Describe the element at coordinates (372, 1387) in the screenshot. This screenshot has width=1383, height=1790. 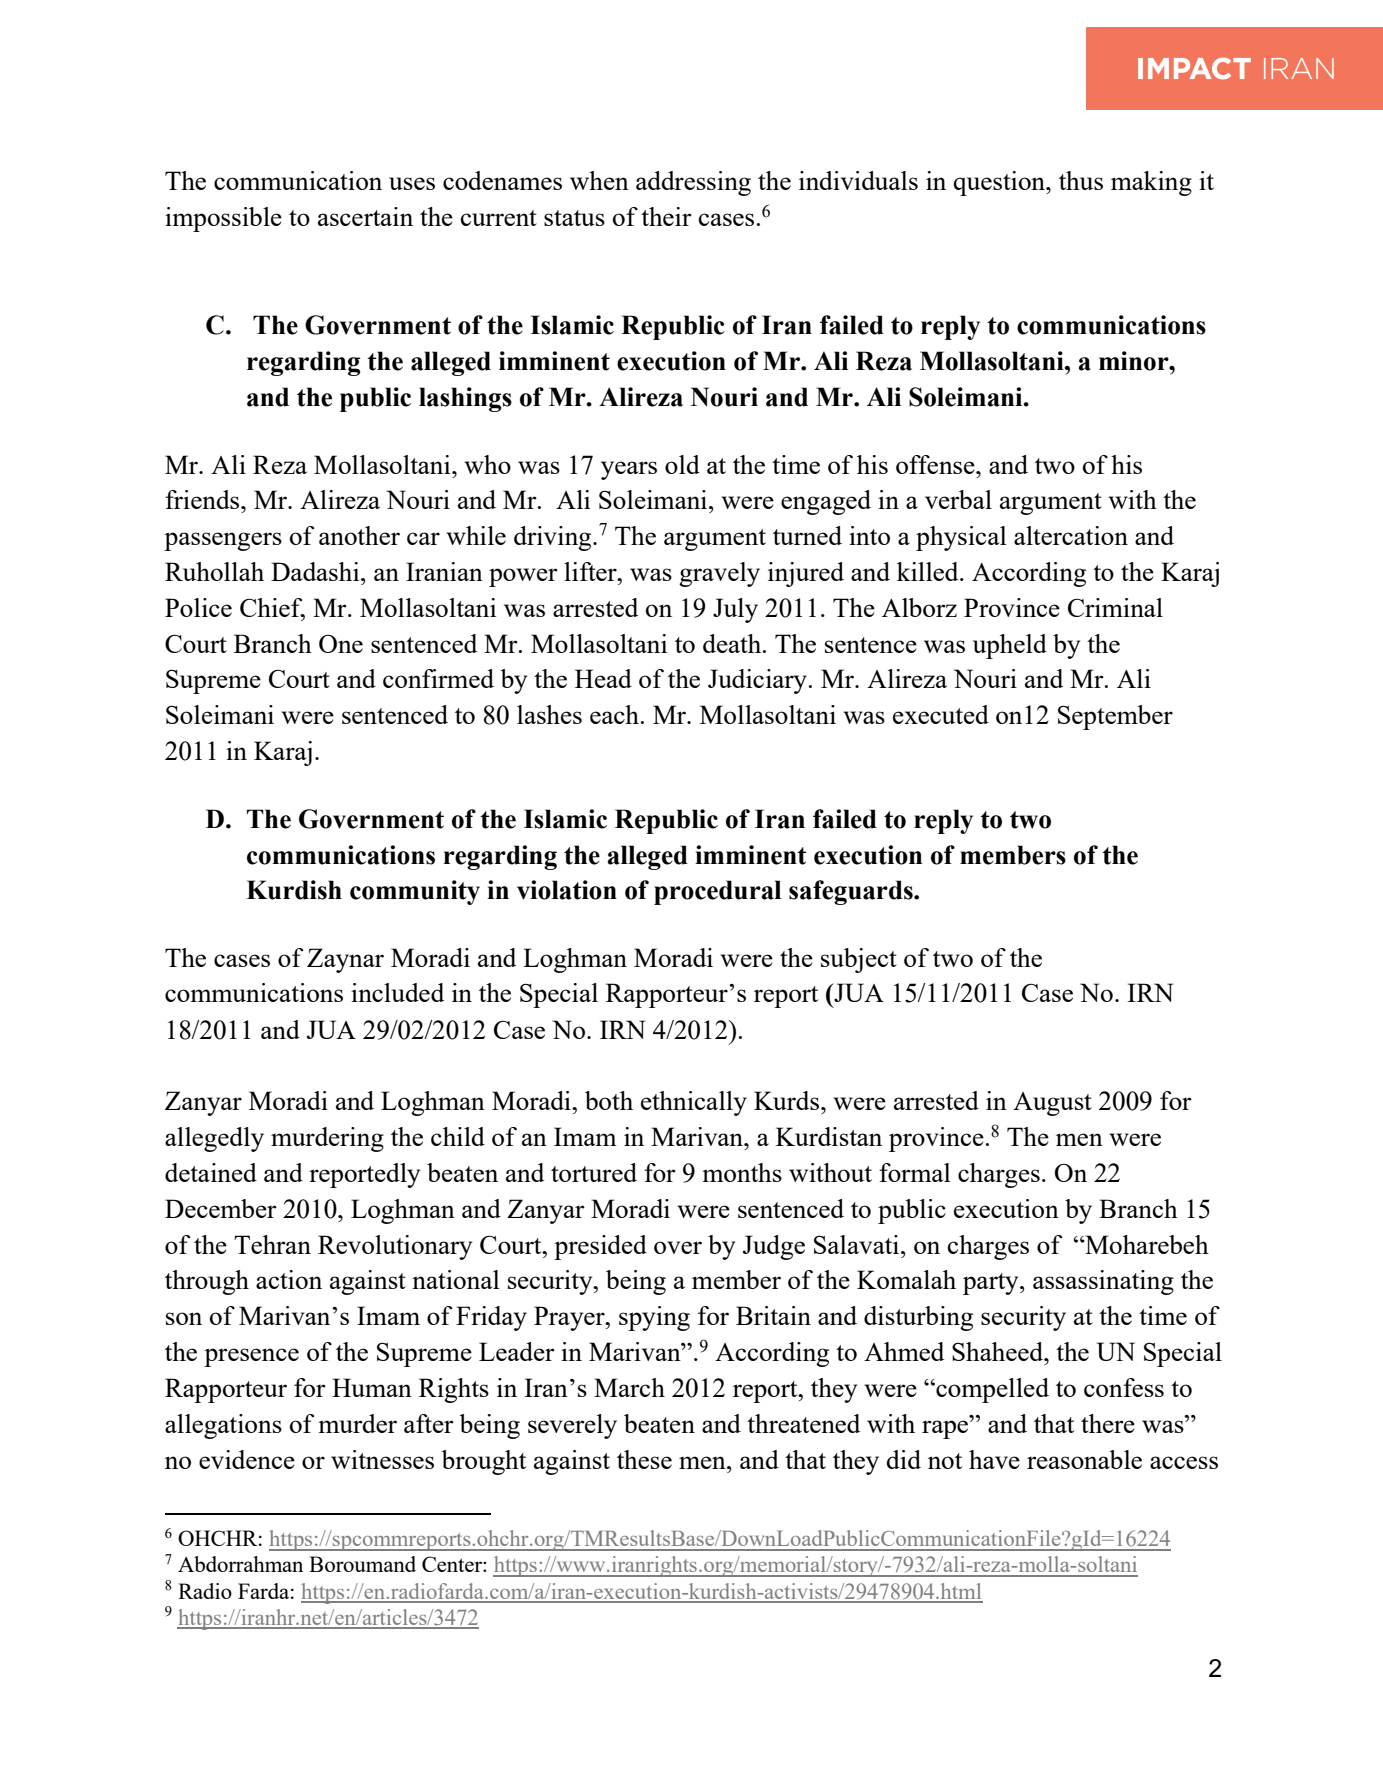
I see `Human` at that location.
